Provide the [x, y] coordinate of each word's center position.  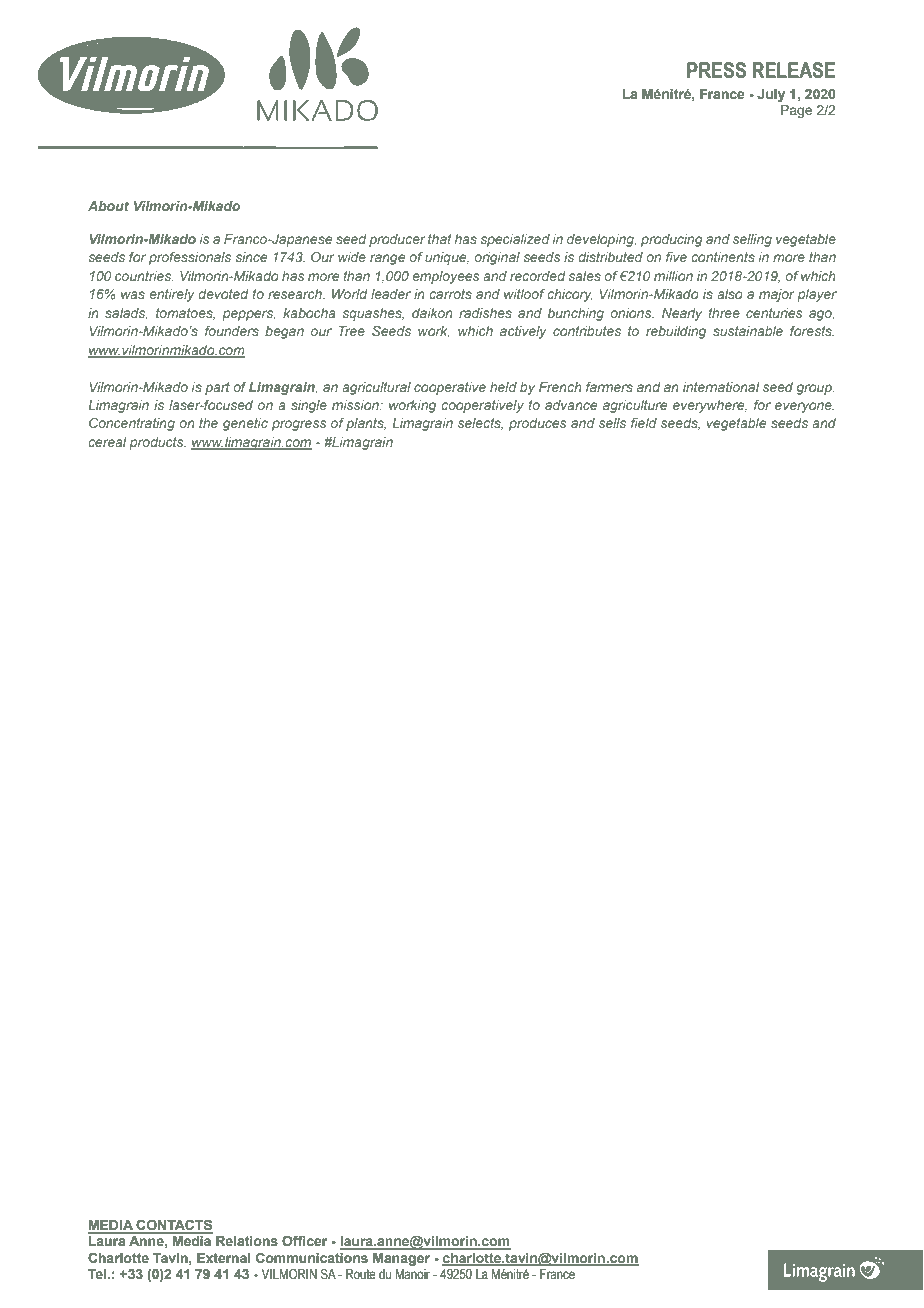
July [771, 95]
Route [361, 1274]
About [108, 206]
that [440, 239]
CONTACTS [174, 1226]
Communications [312, 1257]
